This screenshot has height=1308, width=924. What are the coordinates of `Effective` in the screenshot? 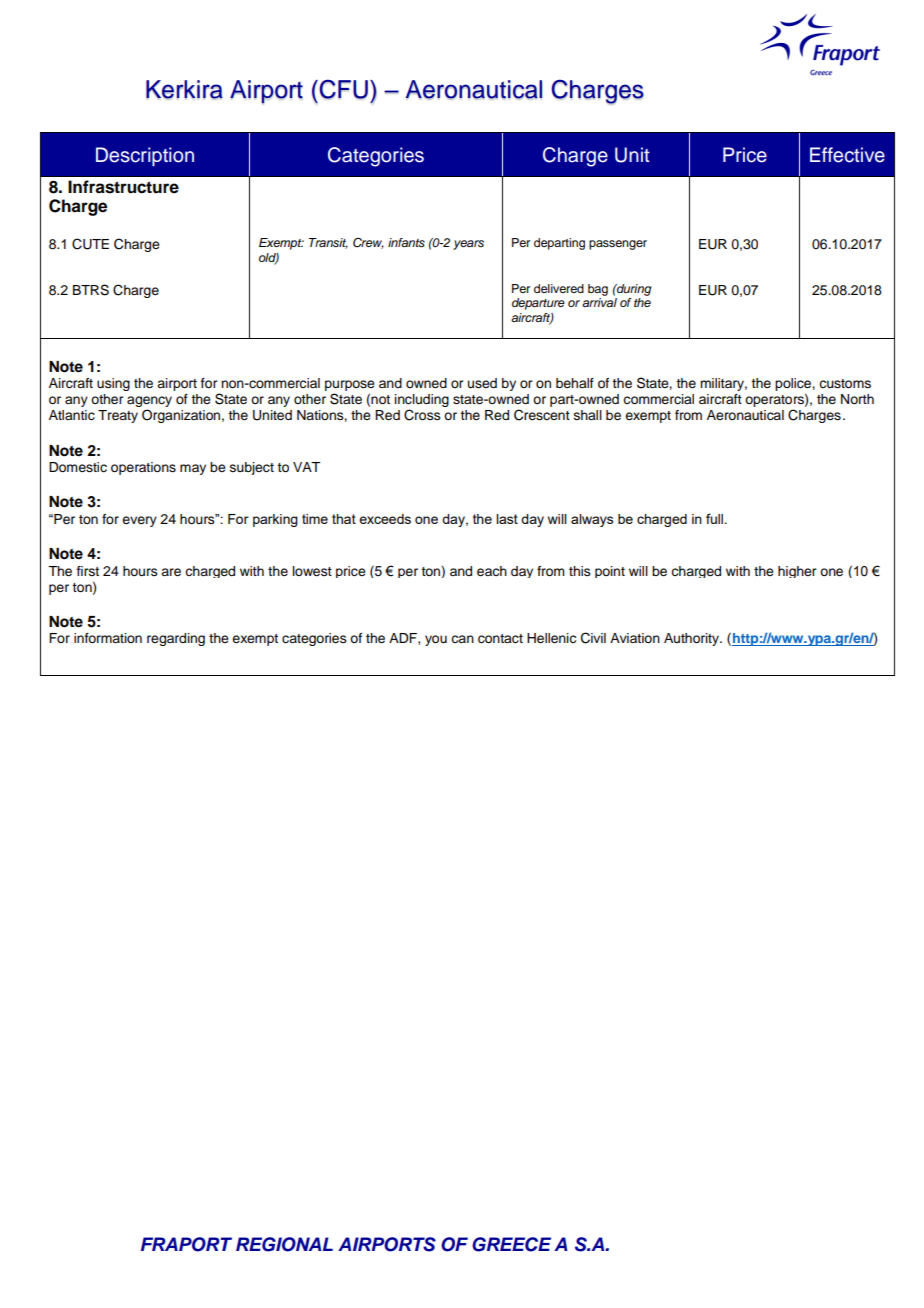 It's located at (847, 155).
